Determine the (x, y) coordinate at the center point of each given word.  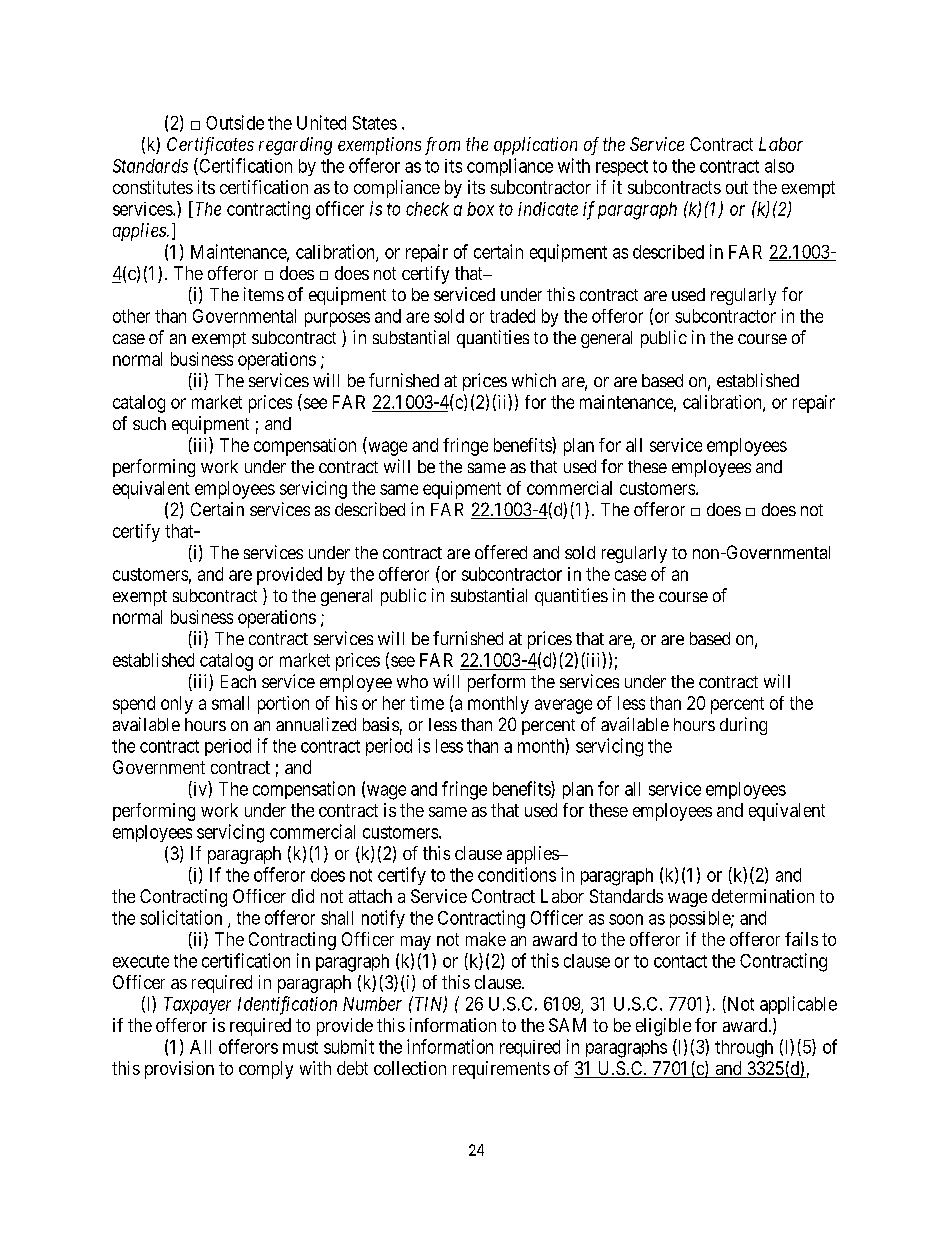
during (743, 726)
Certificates (210, 146)
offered (501, 552)
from (442, 146)
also (779, 166)
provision (179, 1070)
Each (238, 681)
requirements (501, 1070)
